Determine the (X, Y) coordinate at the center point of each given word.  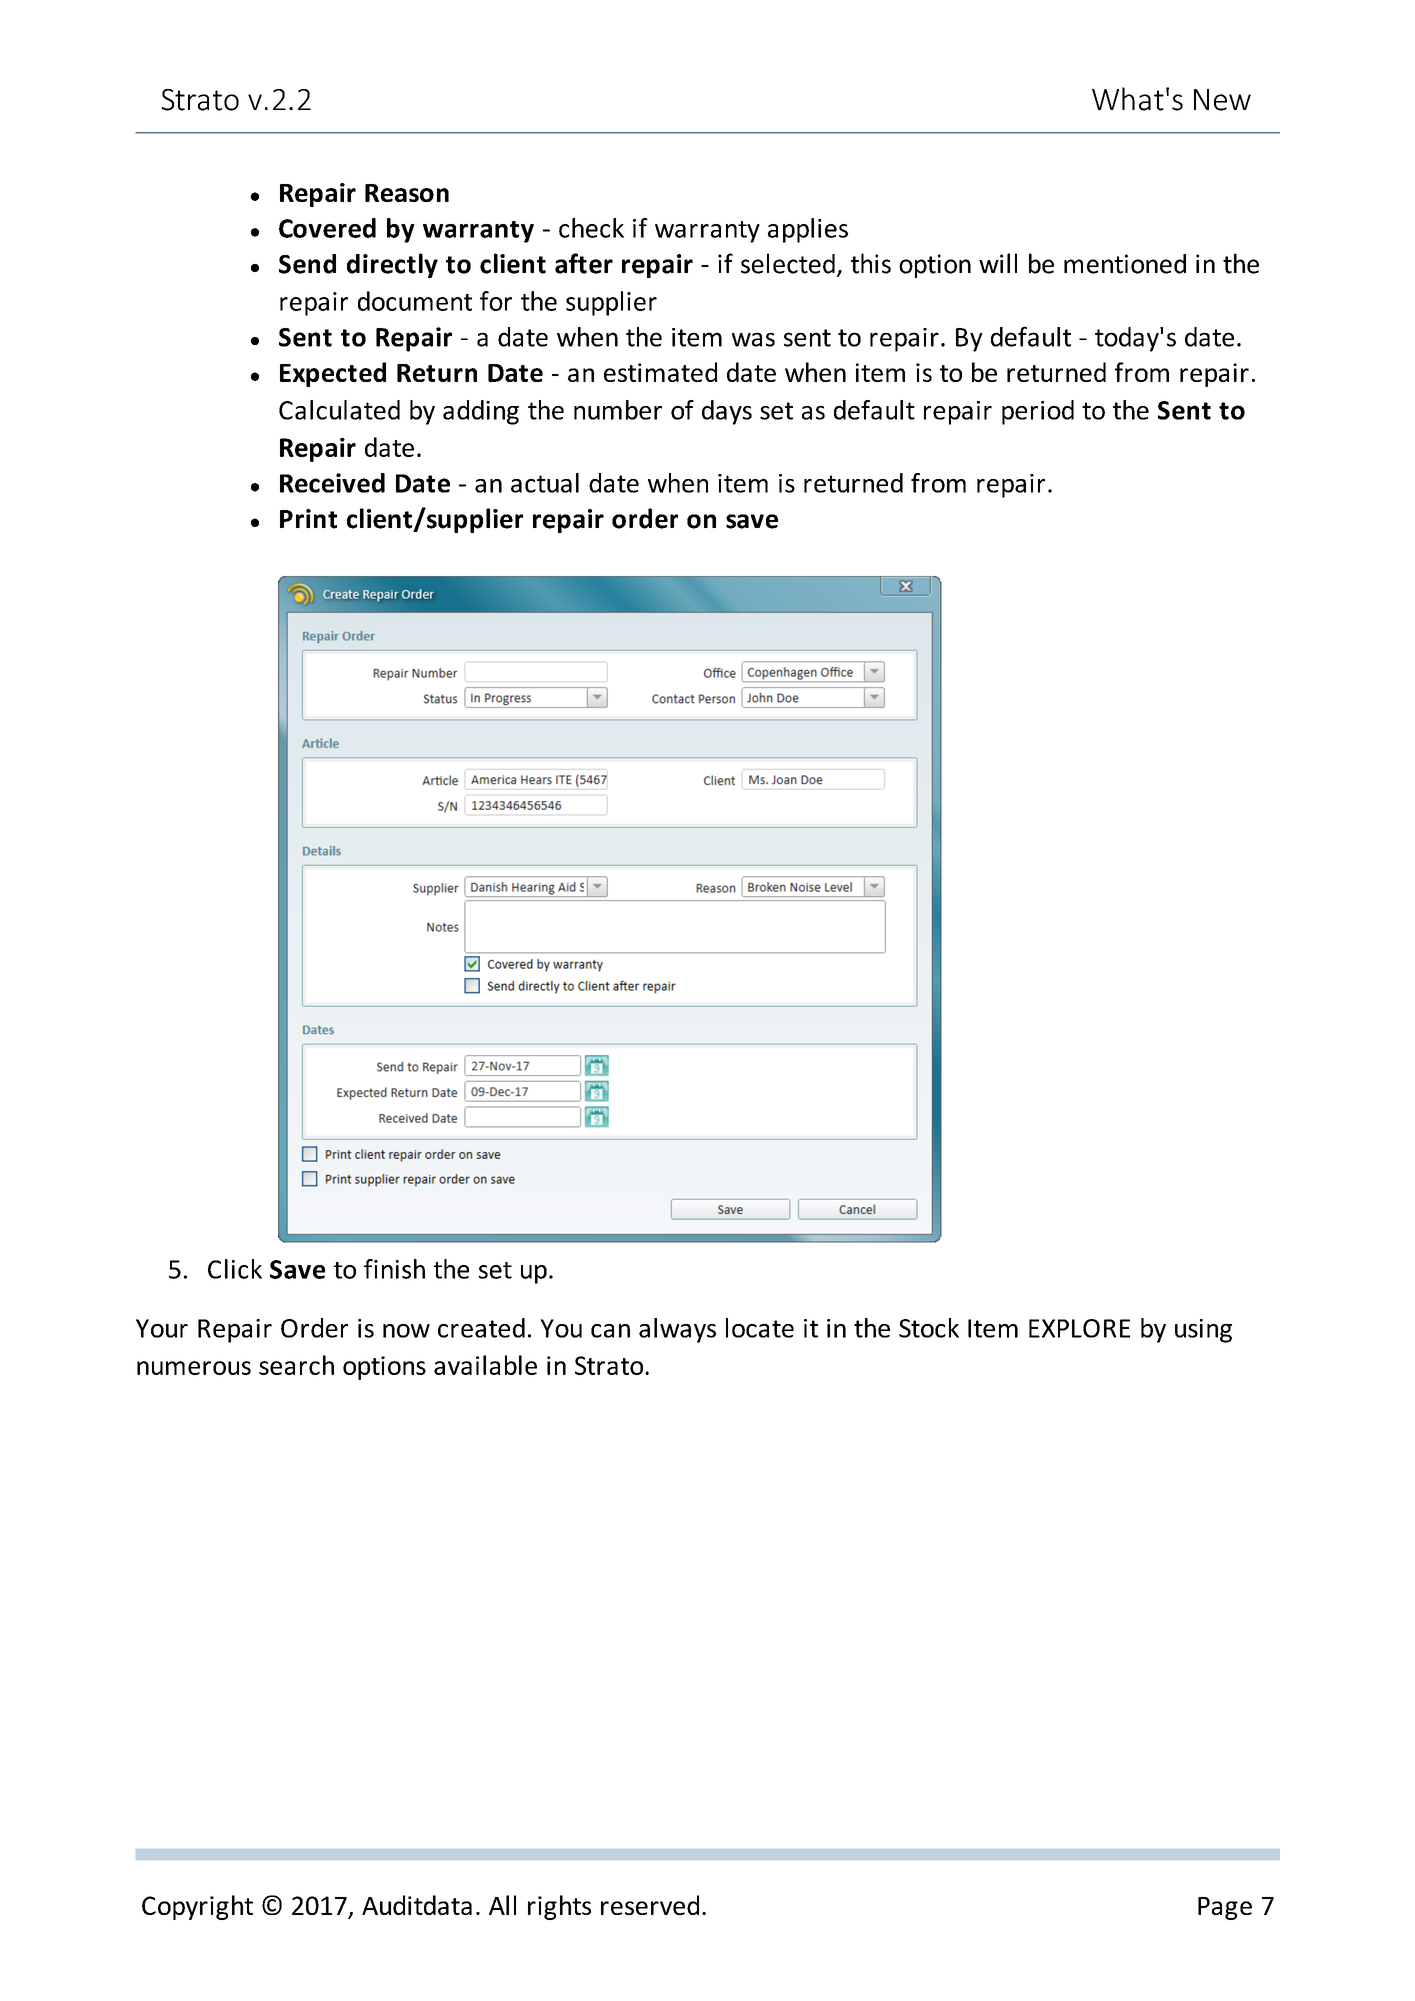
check (591, 228)
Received (332, 483)
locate (760, 1328)
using (1203, 1331)
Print (308, 519)
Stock (929, 1328)
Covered (327, 228)
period (1038, 412)
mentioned (1125, 264)
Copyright (197, 1907)
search (296, 1365)
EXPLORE (1079, 1328)
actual (545, 483)
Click (235, 1269)
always (677, 1330)
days (727, 412)
